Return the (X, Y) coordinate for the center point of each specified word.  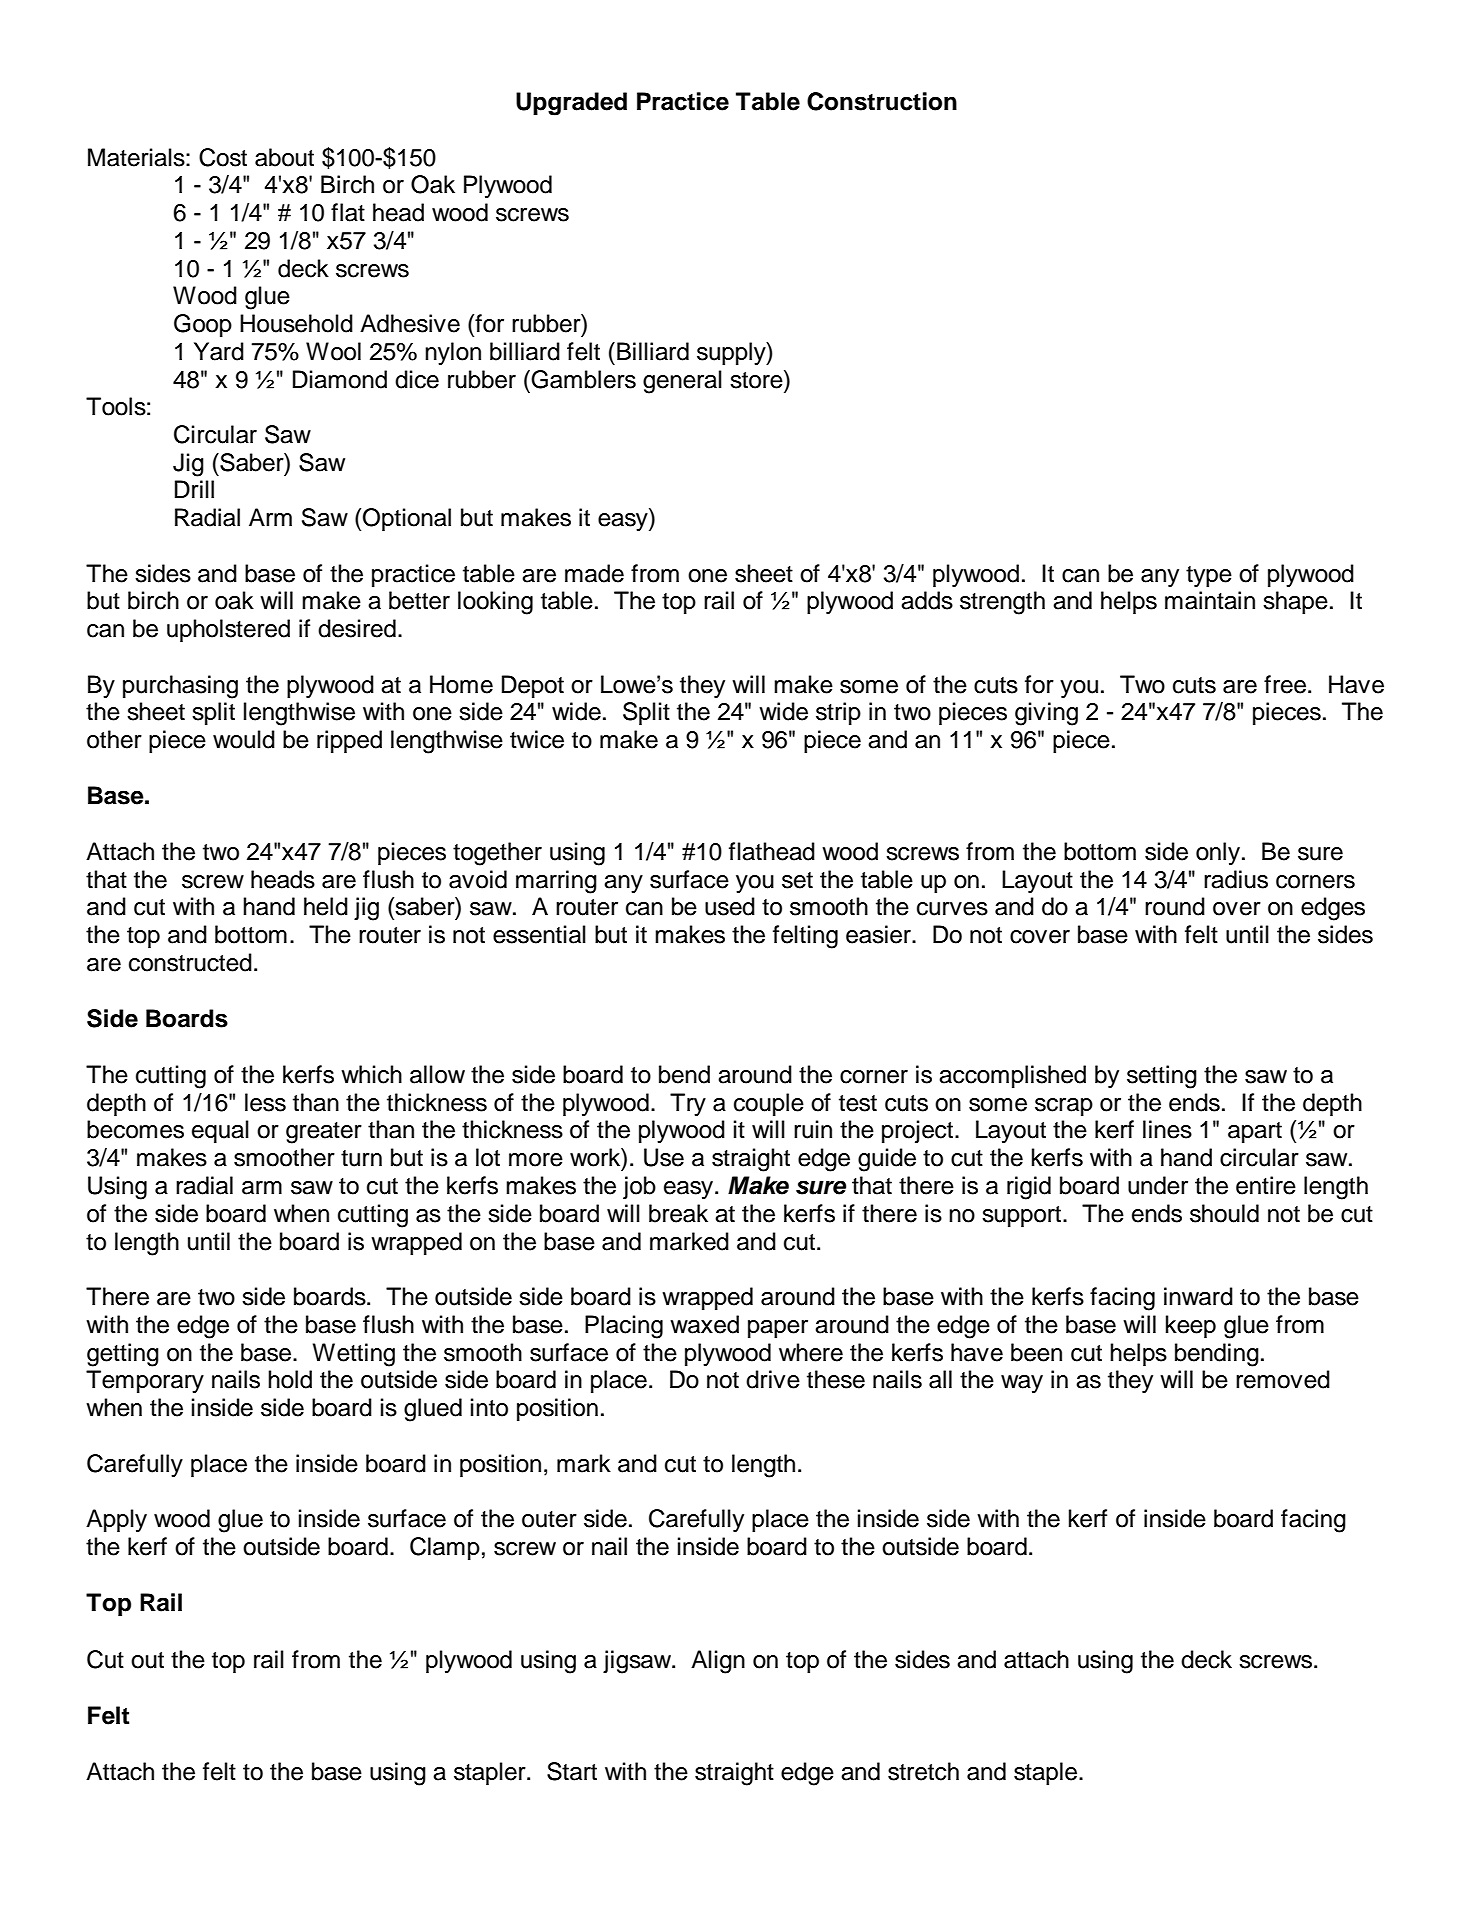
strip (838, 713)
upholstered (228, 630)
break (678, 1213)
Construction (882, 101)
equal (220, 1131)
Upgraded (571, 104)
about (284, 157)
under (1158, 1185)
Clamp (445, 1548)
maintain (1210, 600)
